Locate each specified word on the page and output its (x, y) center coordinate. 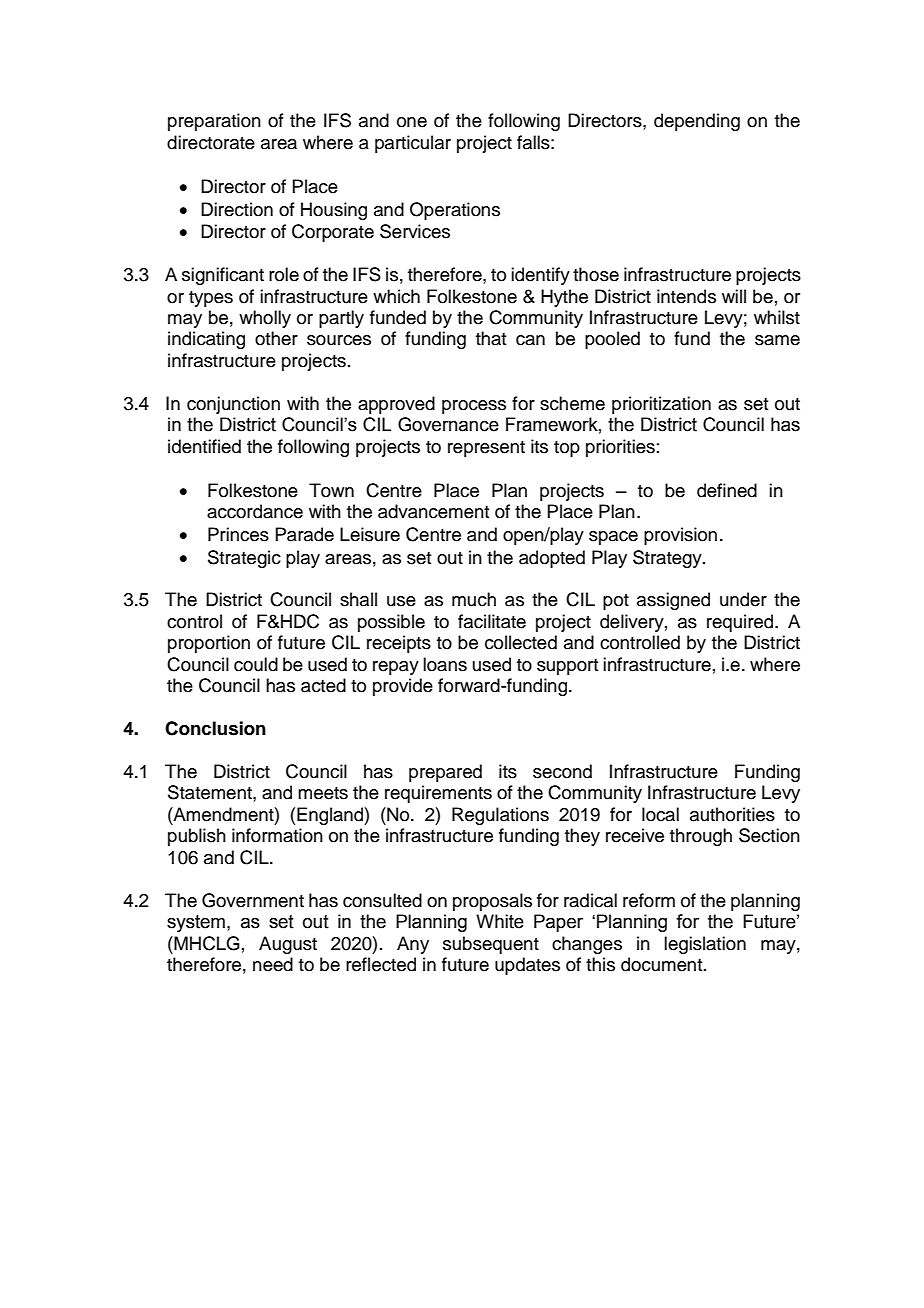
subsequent (491, 945)
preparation (214, 122)
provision (680, 536)
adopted (552, 559)
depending (697, 122)
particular (413, 144)
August (288, 945)
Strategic (244, 559)
